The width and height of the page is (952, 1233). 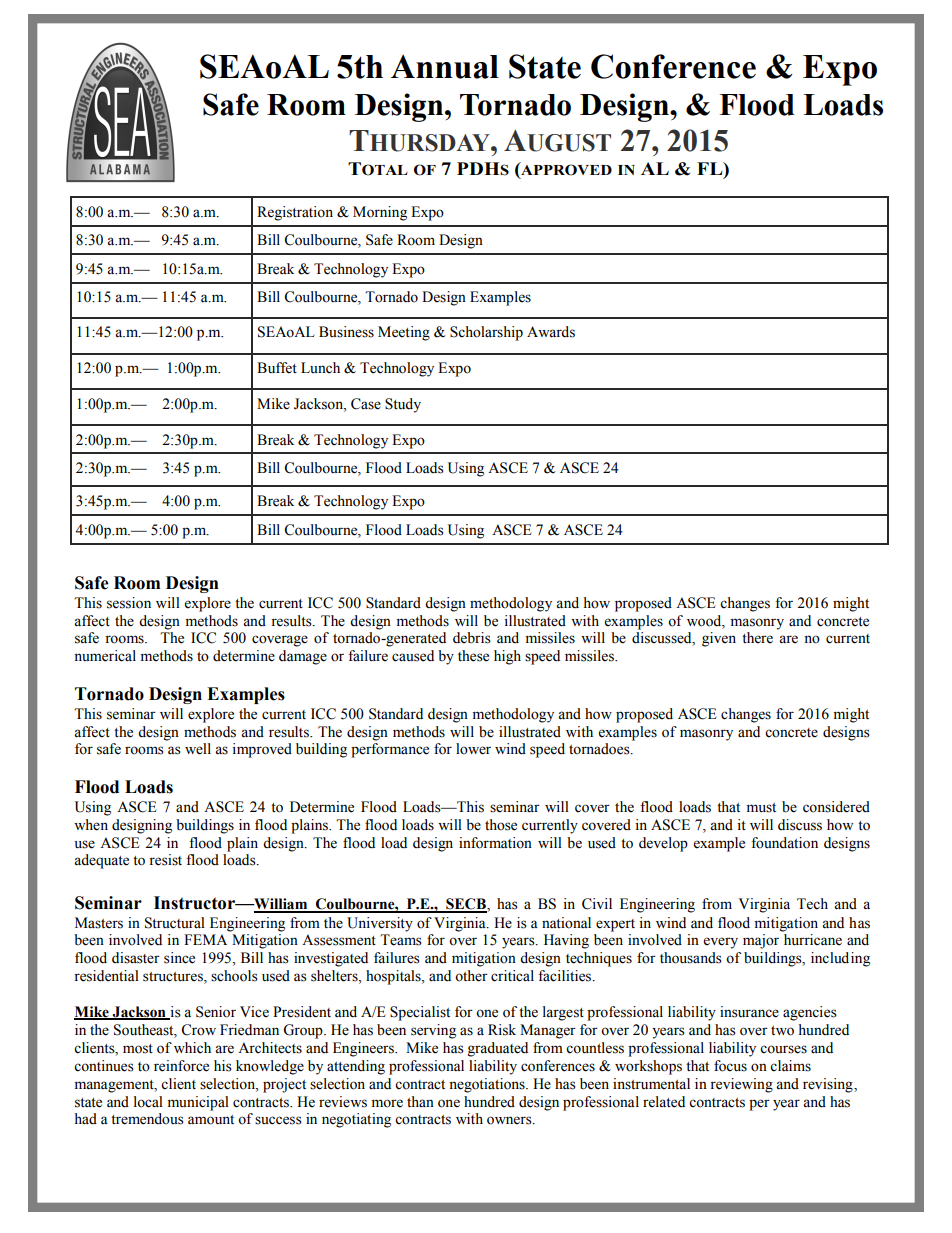 What do you see at coordinates (198, 1103) in the page?
I see `municipal` at bounding box center [198, 1103].
